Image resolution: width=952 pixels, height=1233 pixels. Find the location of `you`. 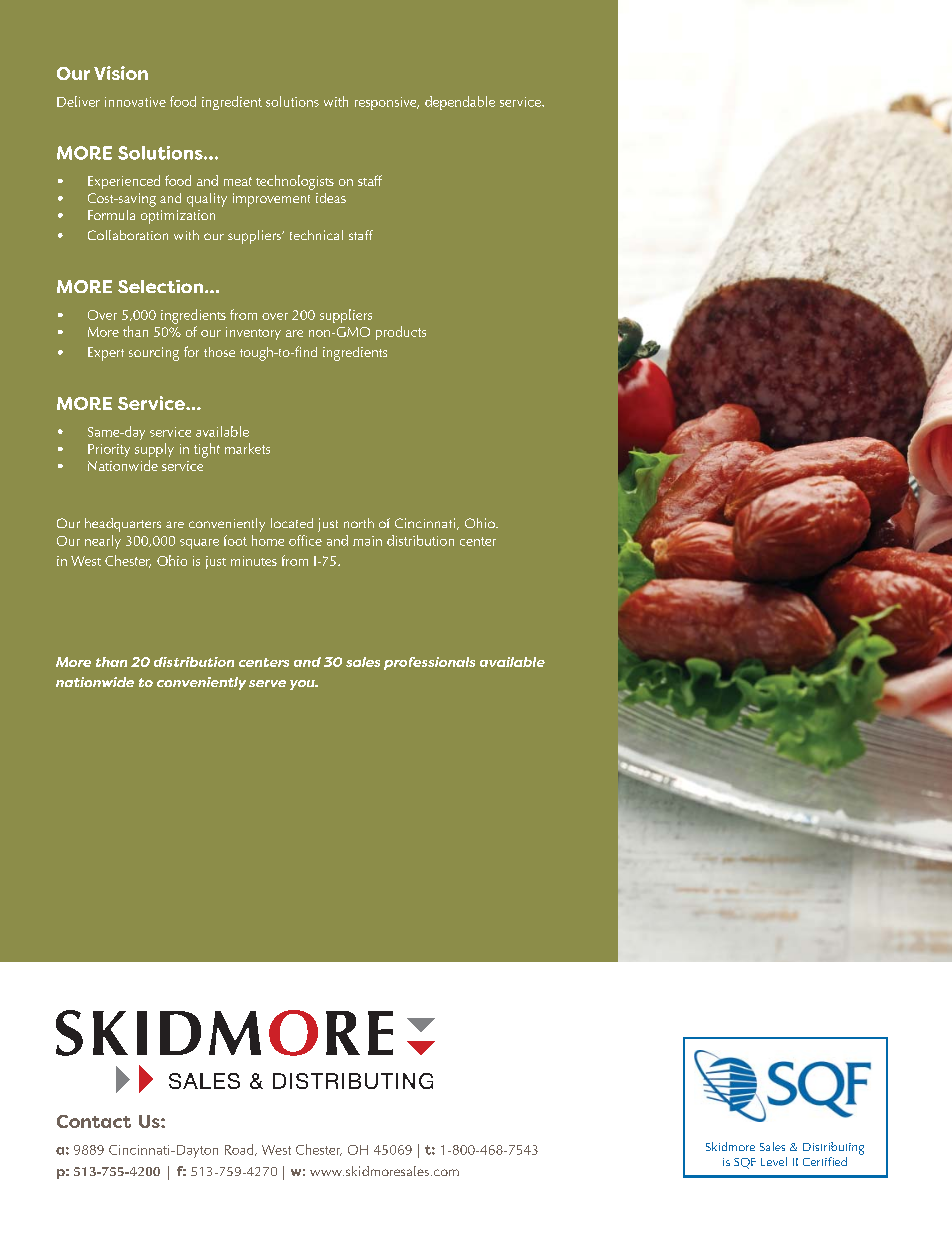

you is located at coordinates (303, 685).
